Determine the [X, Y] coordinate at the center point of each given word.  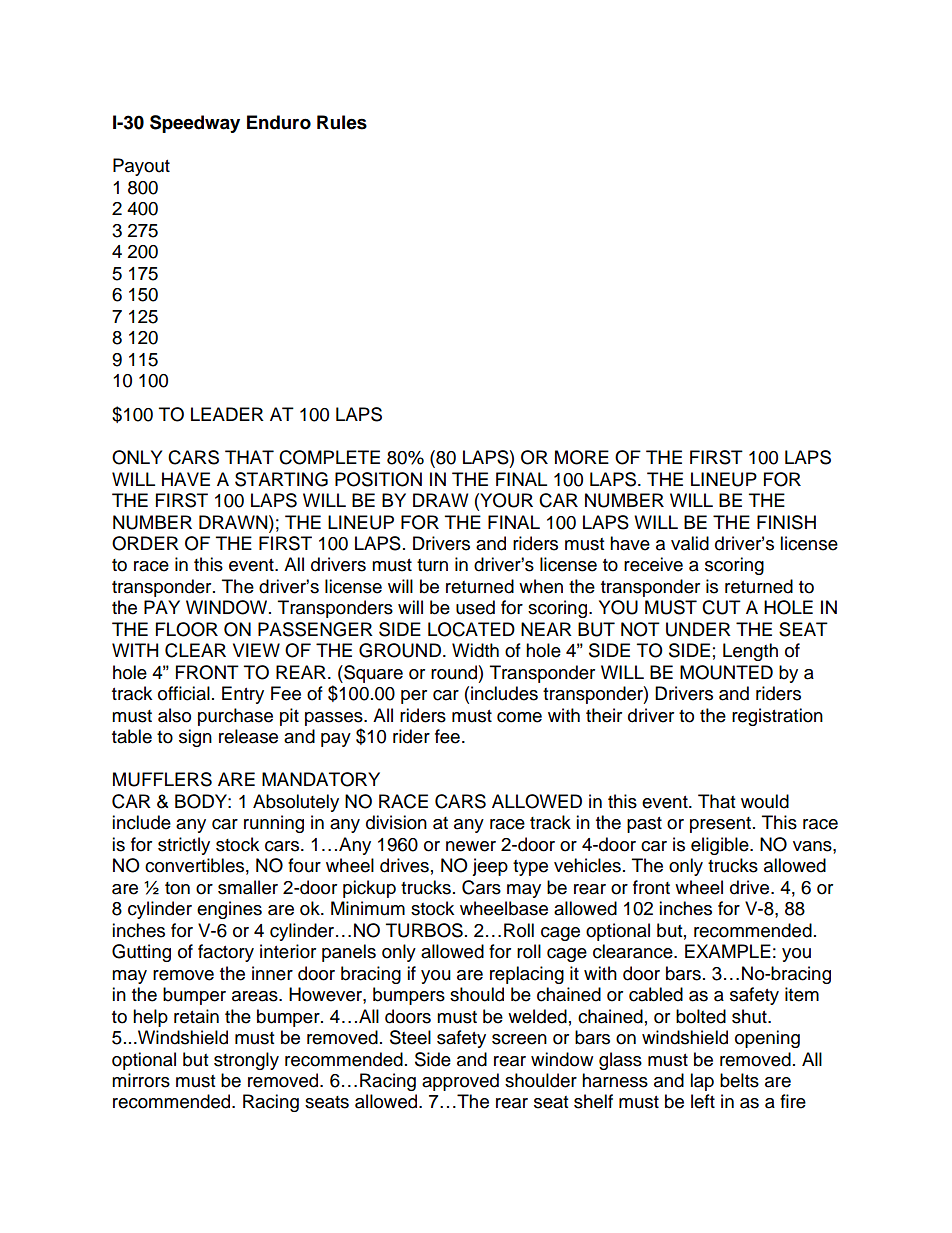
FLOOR [187, 629]
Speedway [195, 124]
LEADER [227, 414]
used [475, 607]
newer [471, 846]
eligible [721, 846]
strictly [184, 846]
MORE [582, 457]
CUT [721, 607]
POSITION [378, 479]
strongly [246, 1061]
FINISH [786, 522]
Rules [342, 122]
